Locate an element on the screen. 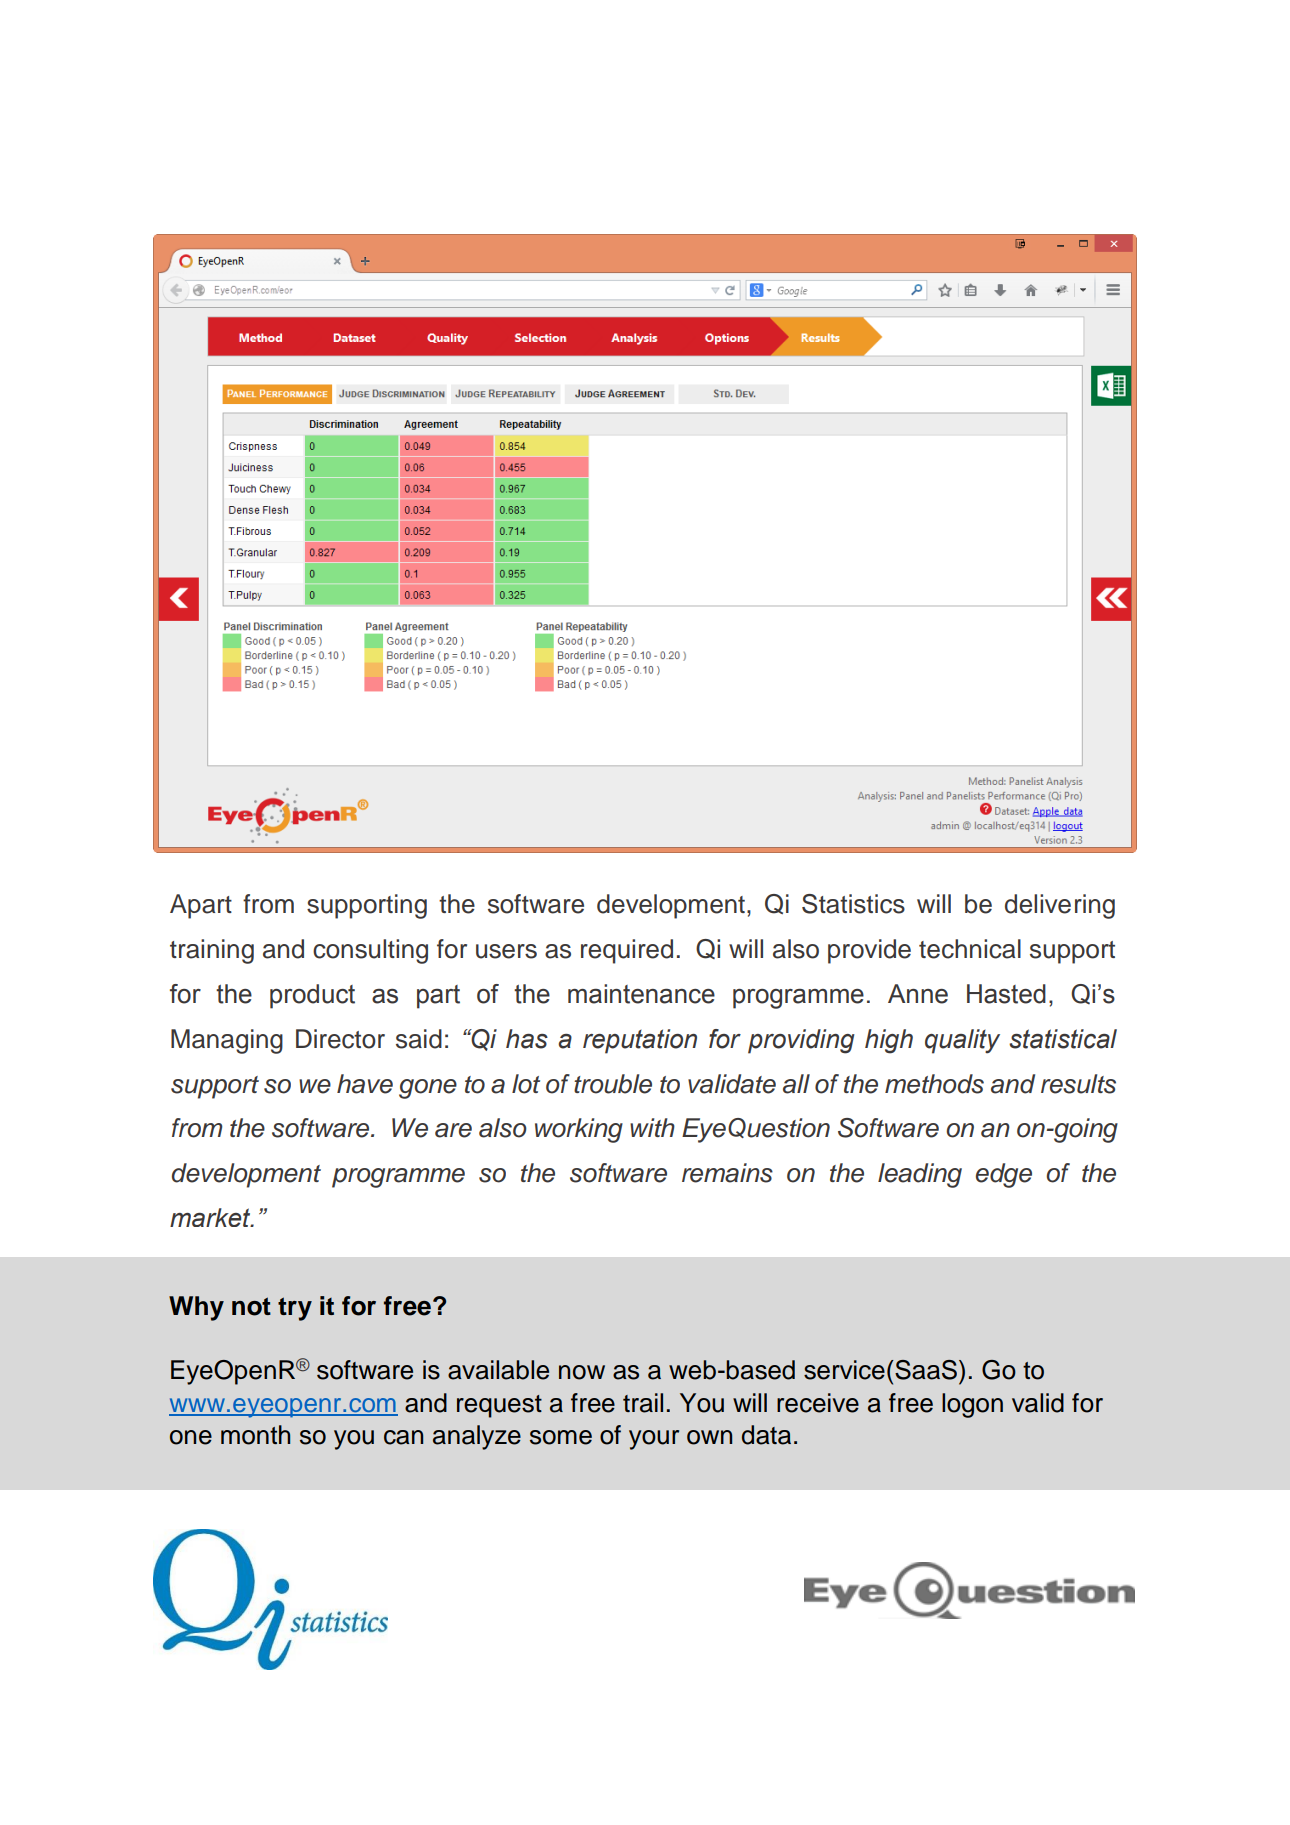 This screenshot has width=1290, height=1825. market is located at coordinates (211, 1217).
